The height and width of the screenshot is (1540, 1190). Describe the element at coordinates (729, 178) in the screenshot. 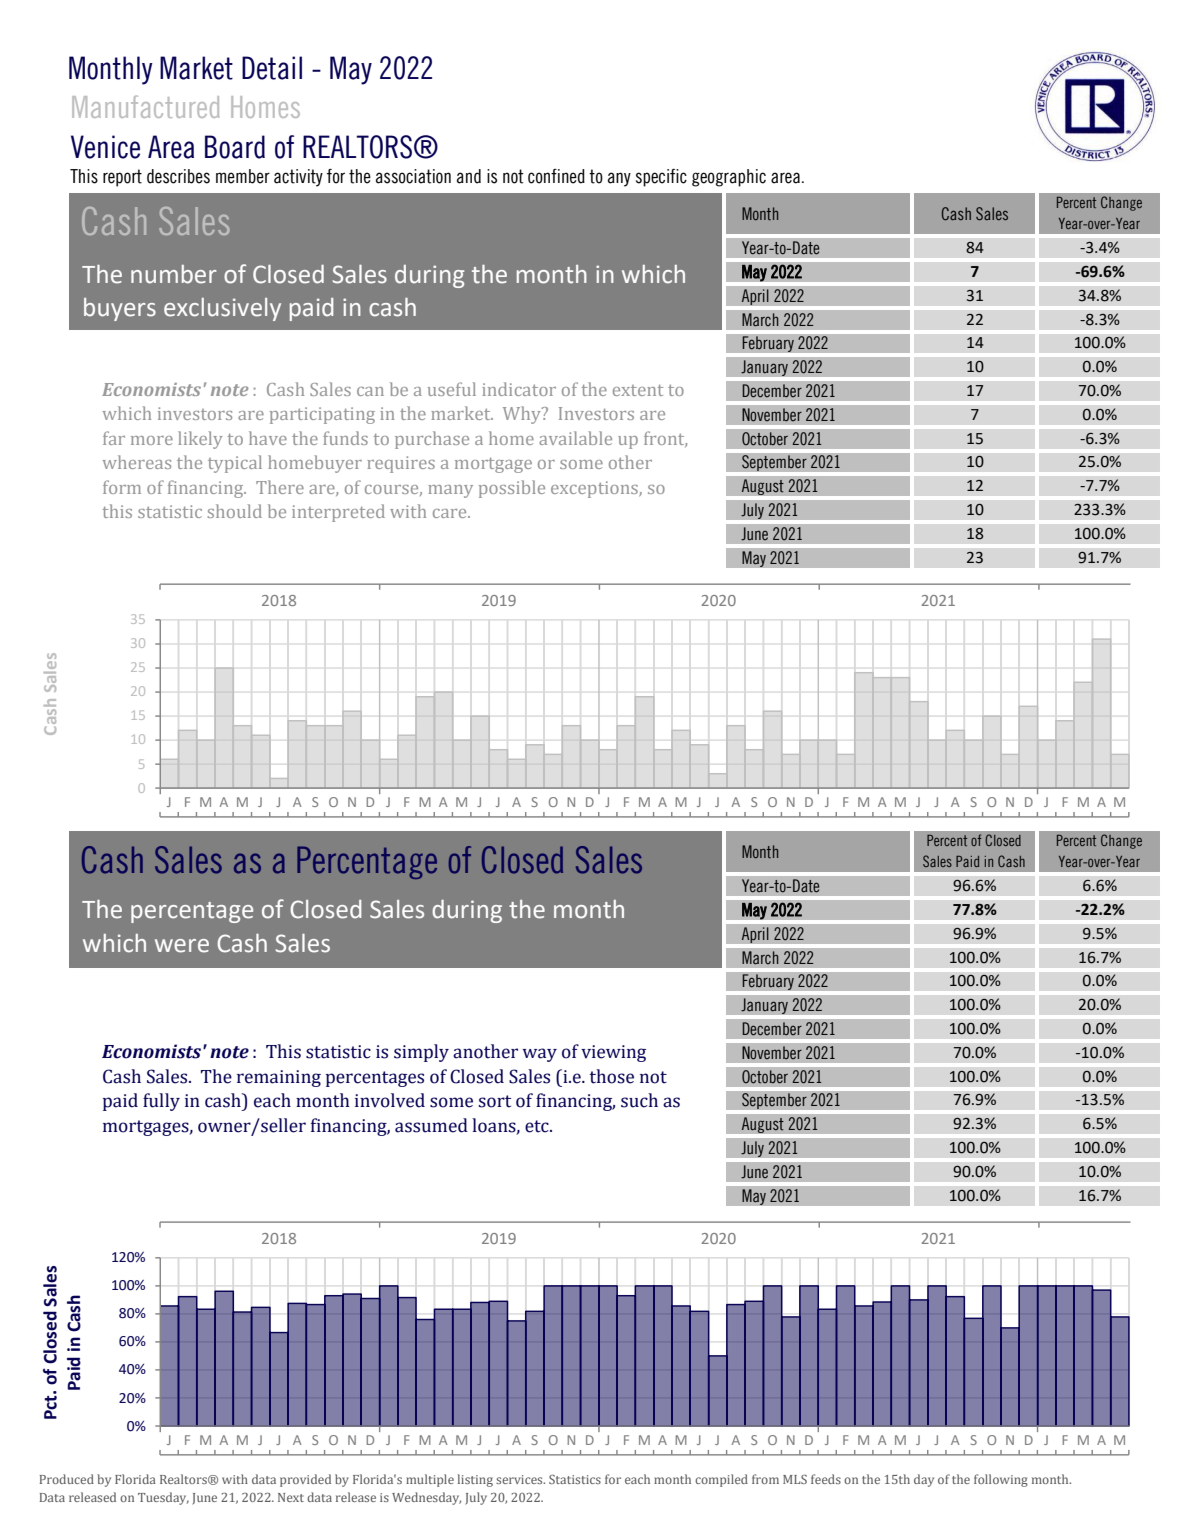

I see `geographic` at that location.
